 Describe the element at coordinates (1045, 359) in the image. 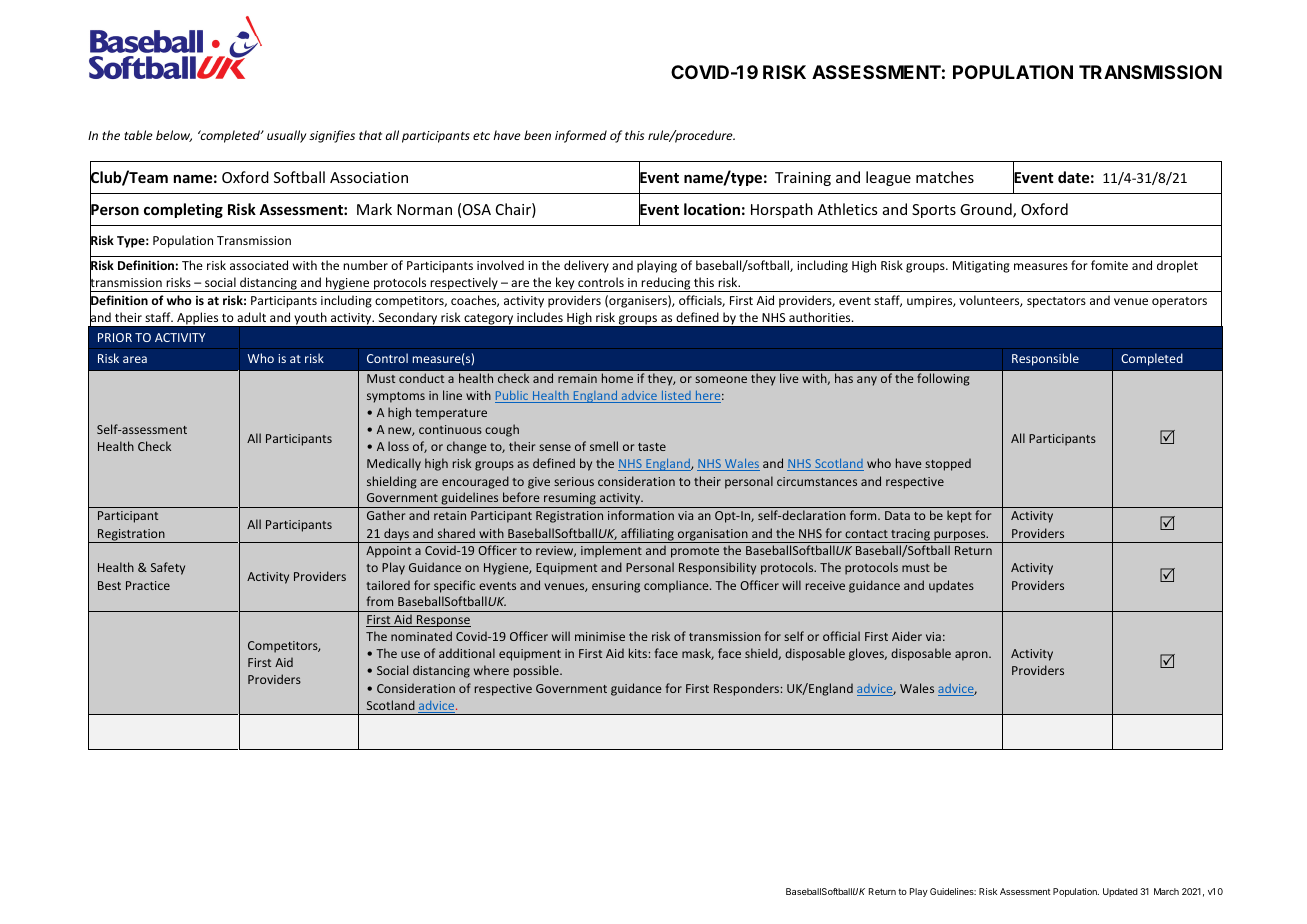

I see `Responsible` at that location.
